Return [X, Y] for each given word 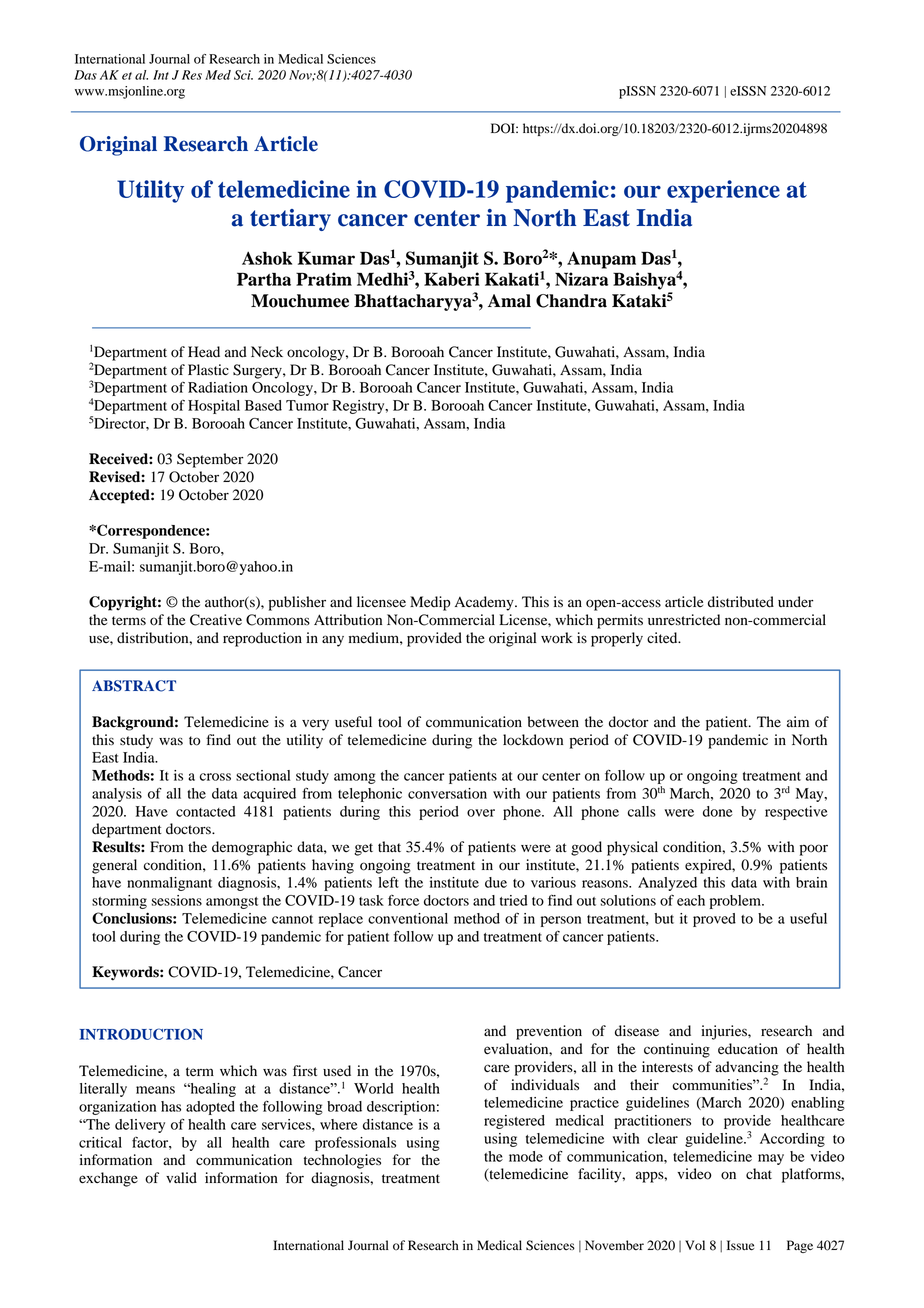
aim [798, 721]
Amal [509, 301]
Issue [741, 1245]
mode [526, 1156]
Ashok [267, 258]
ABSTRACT [134, 686]
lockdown [533, 740]
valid [181, 1178]
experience [723, 191]
